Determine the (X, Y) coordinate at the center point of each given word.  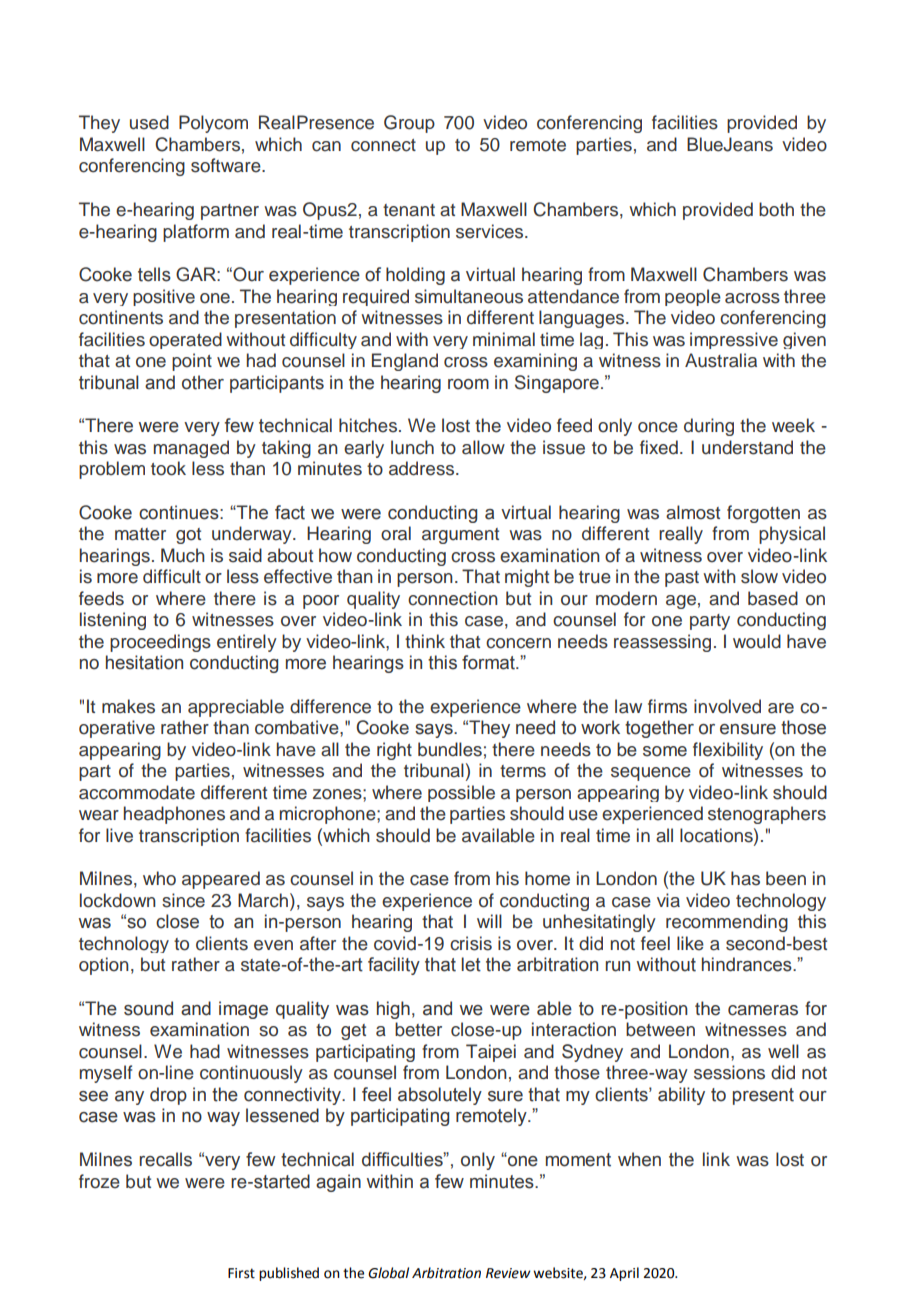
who (159, 878)
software (227, 165)
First (241, 1273)
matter (140, 534)
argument (460, 536)
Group (409, 124)
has (745, 878)
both (776, 209)
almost (693, 512)
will (489, 921)
